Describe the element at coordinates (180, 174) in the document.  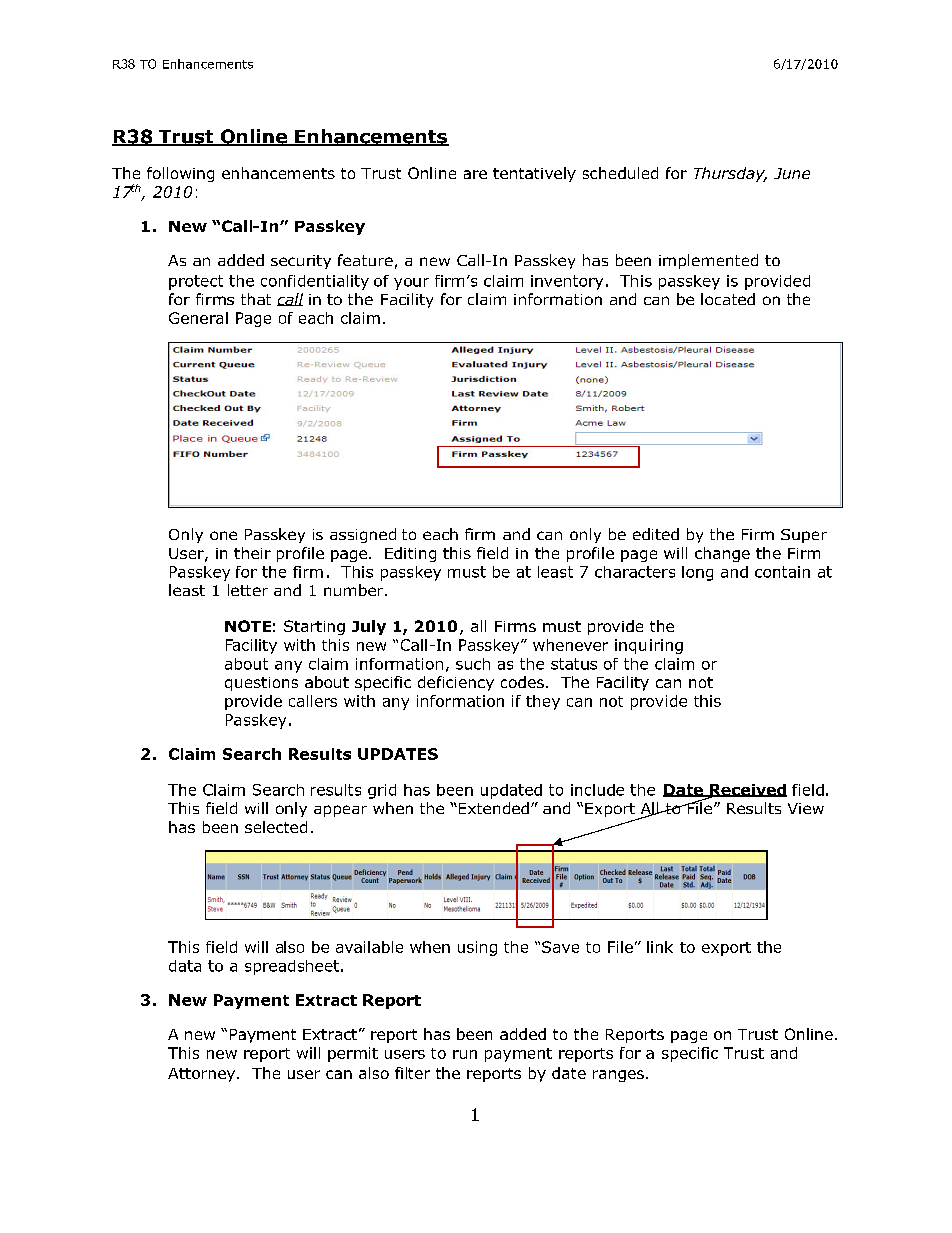
I see `following` at that location.
